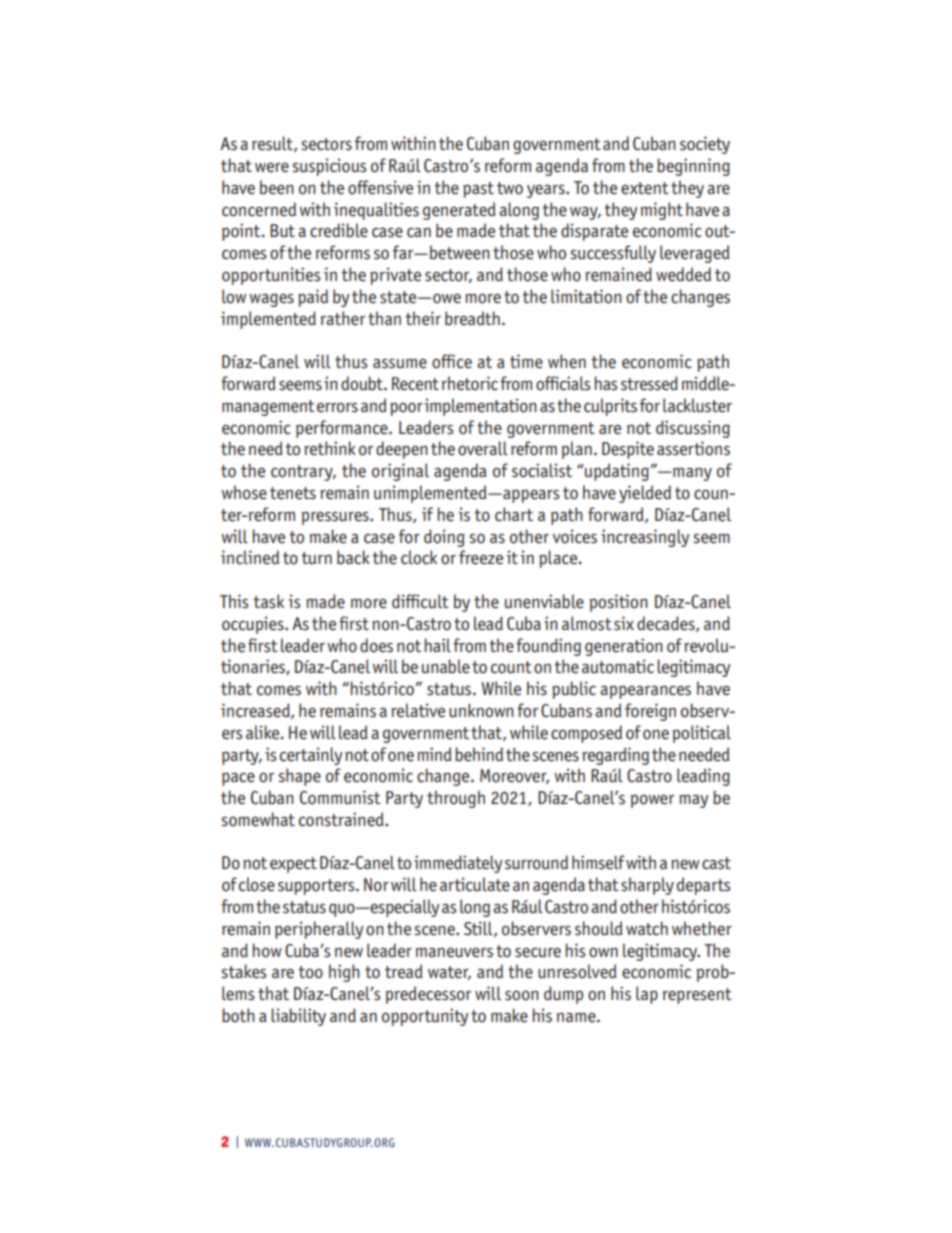 This page has width=952, height=1233. I want to click on extent, so click(645, 188).
